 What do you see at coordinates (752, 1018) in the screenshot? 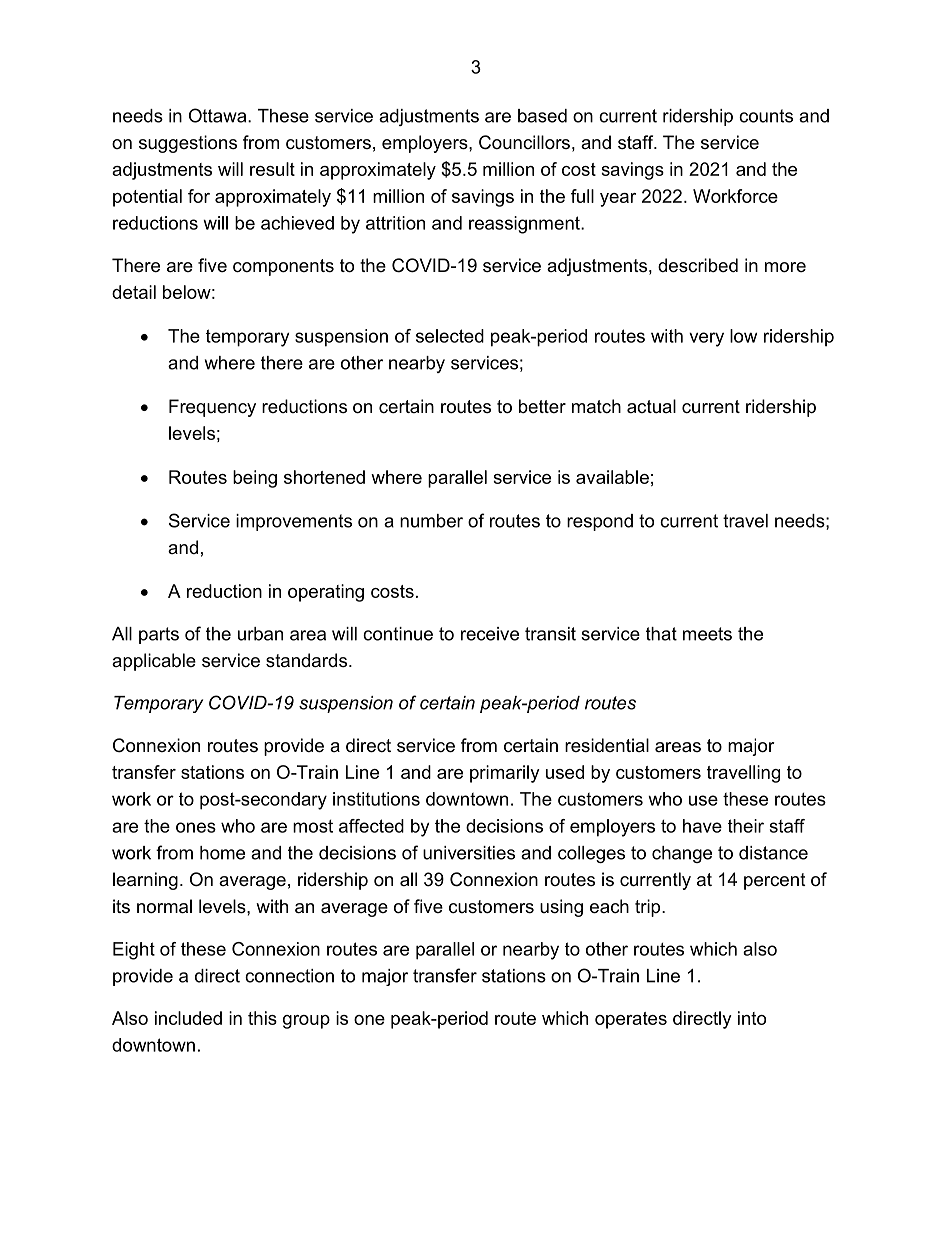
I see `into` at bounding box center [752, 1018].
